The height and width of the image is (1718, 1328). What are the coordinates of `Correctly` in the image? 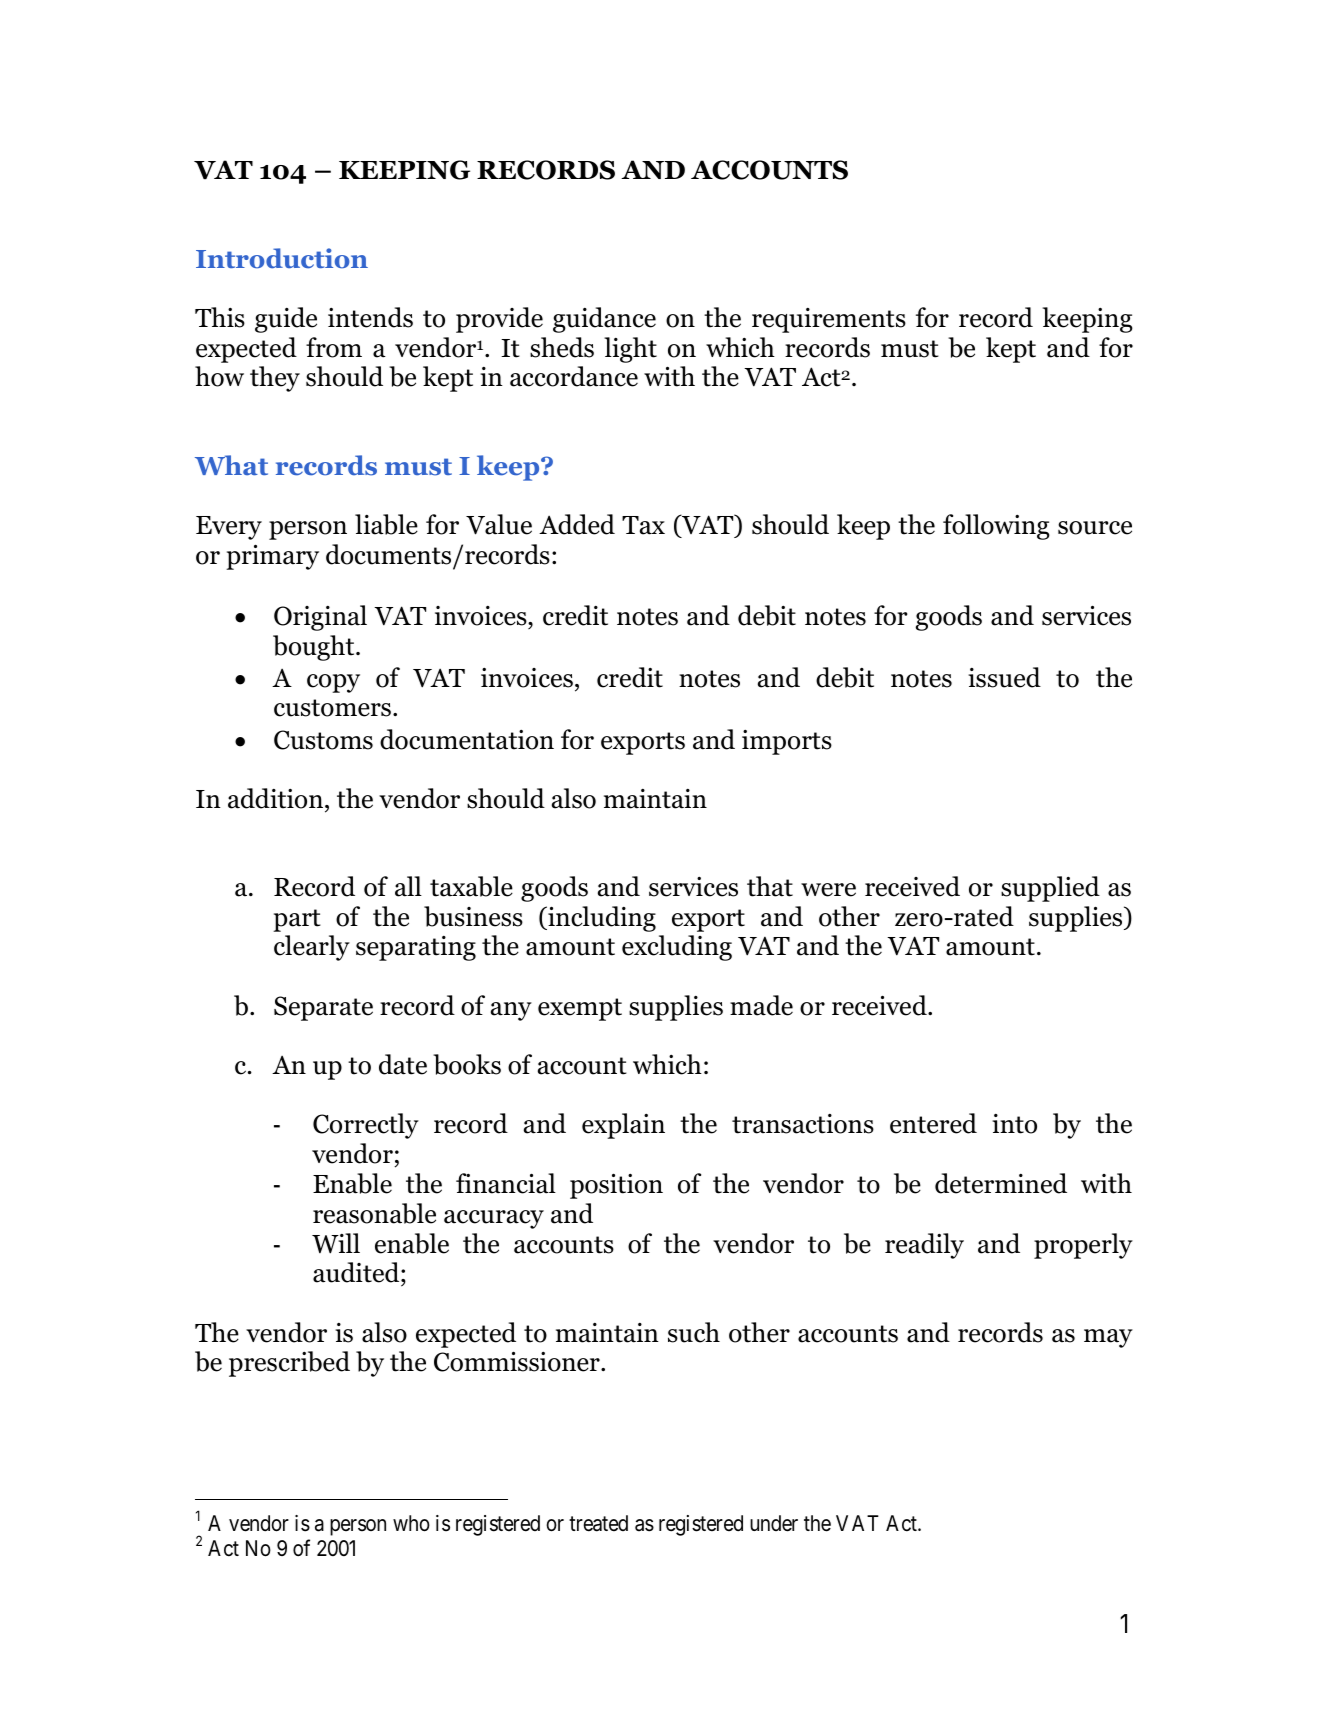 It's located at (366, 1126).
